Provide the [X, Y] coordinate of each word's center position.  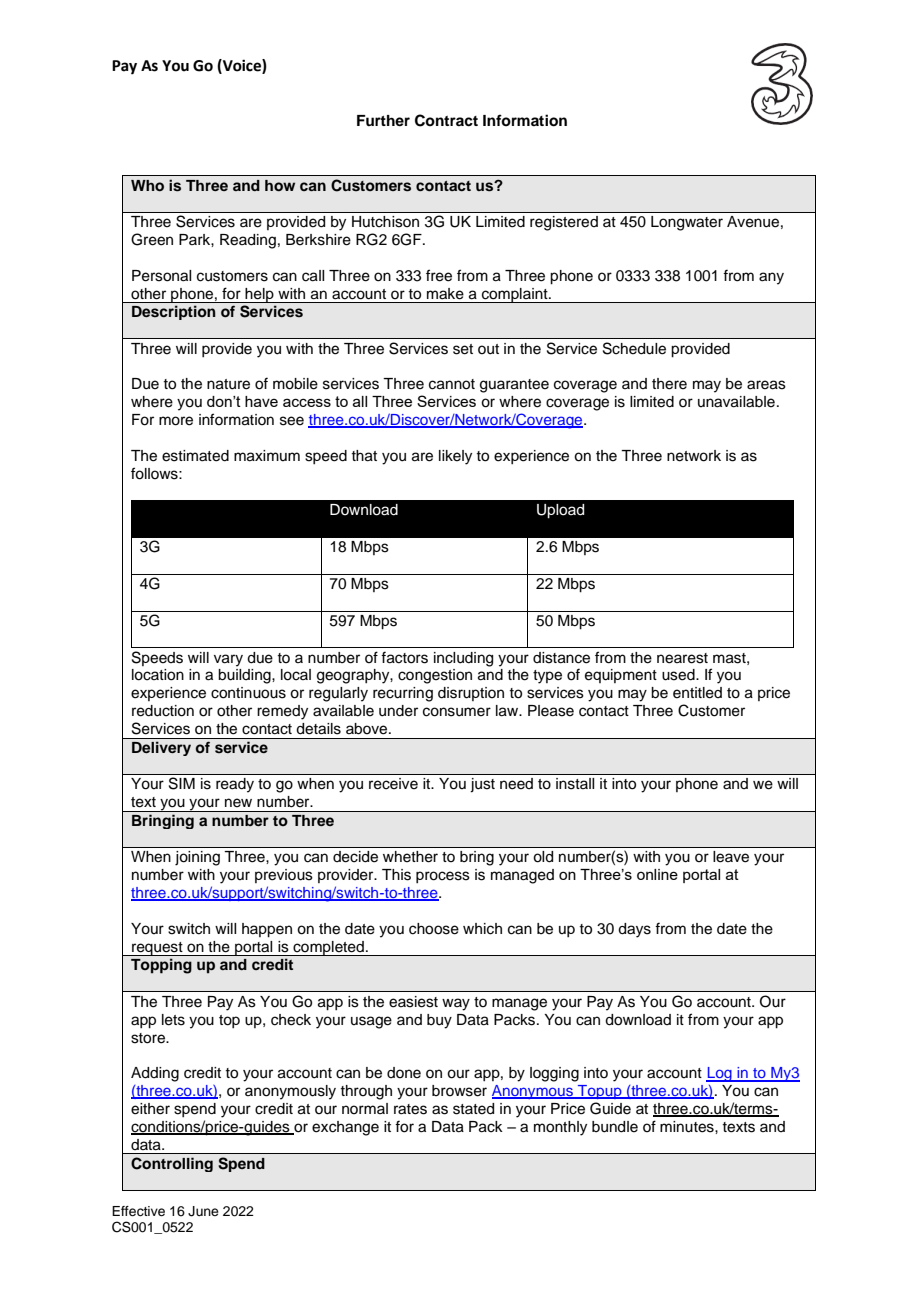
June [203, 1211]
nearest [682, 658]
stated [473, 1109]
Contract [446, 120]
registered [564, 223]
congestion [435, 676]
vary [228, 660]
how [280, 186]
